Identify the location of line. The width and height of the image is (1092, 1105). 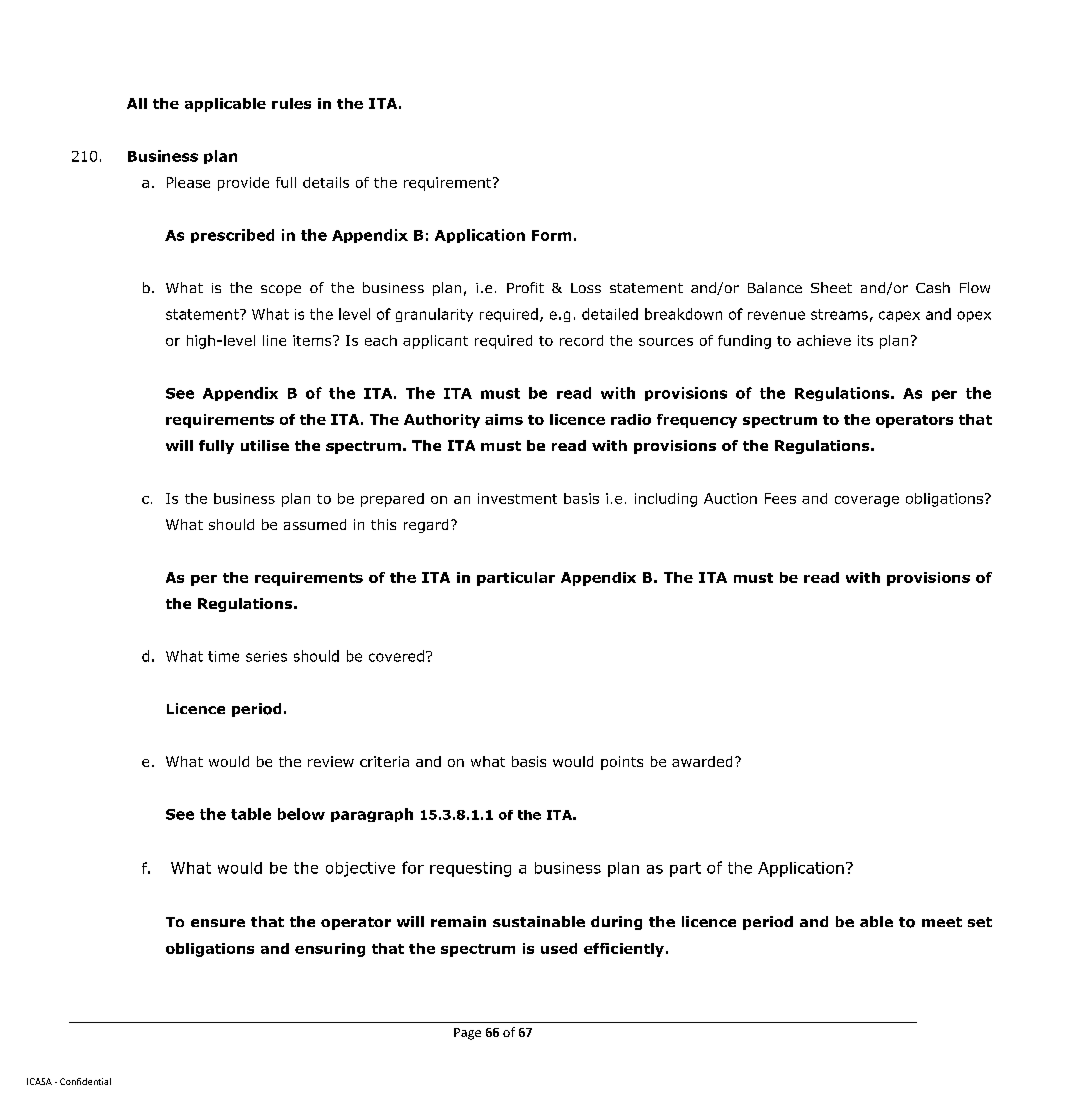
(274, 340).
